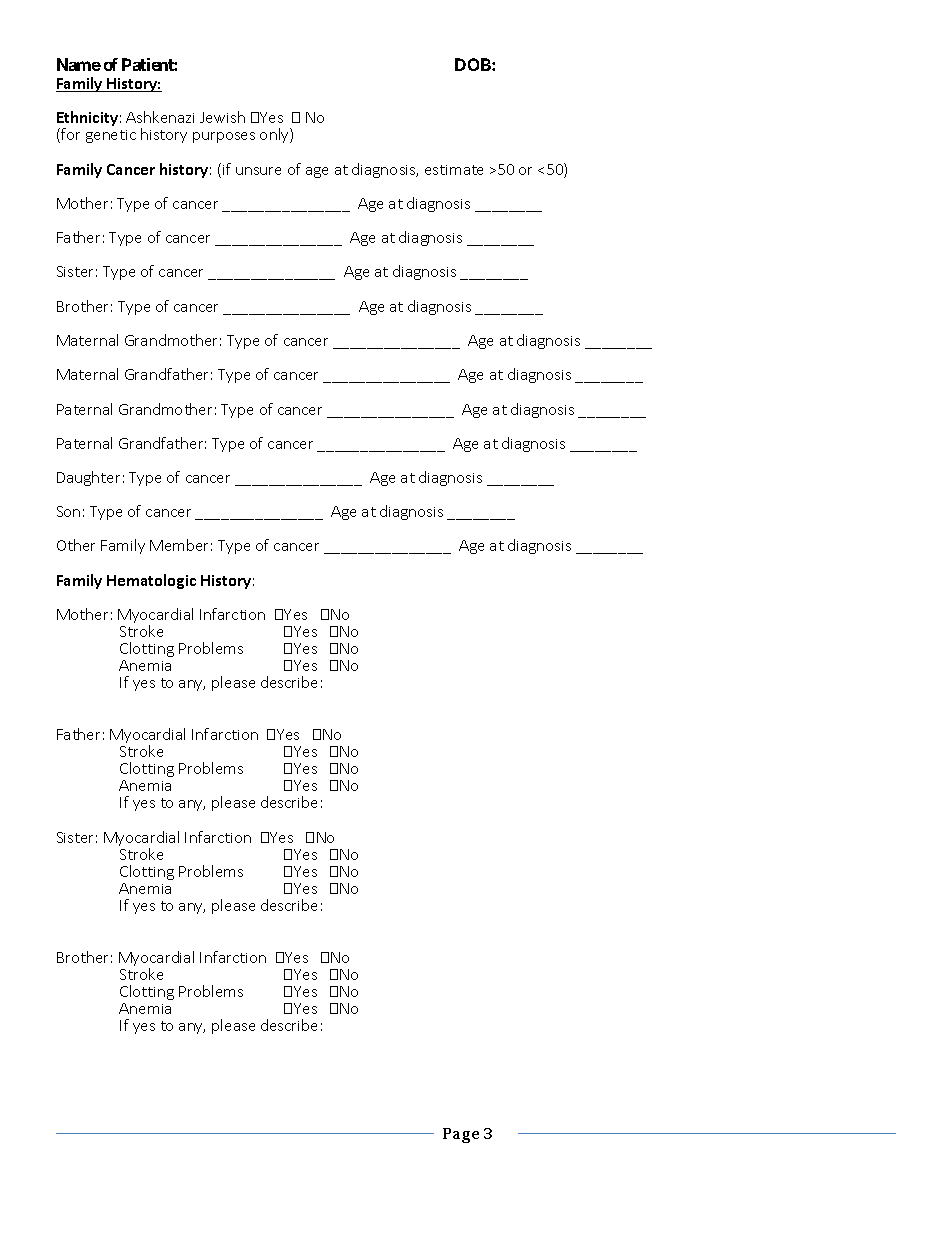 The image size is (952, 1233). What do you see at coordinates (69, 135) in the screenshot?
I see `for` at bounding box center [69, 135].
